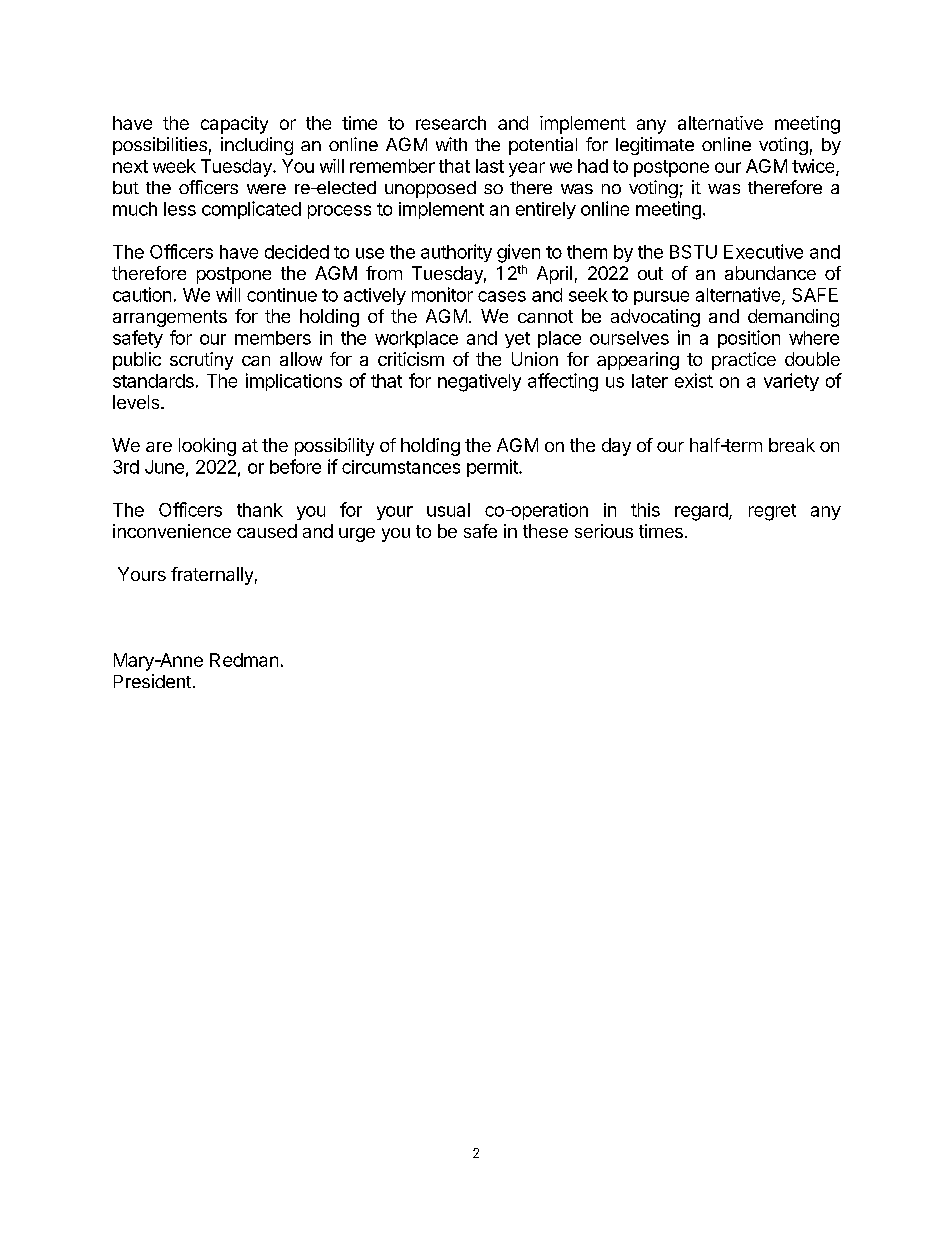  Describe the element at coordinates (479, 383) in the image. I see `negatively` at that location.
